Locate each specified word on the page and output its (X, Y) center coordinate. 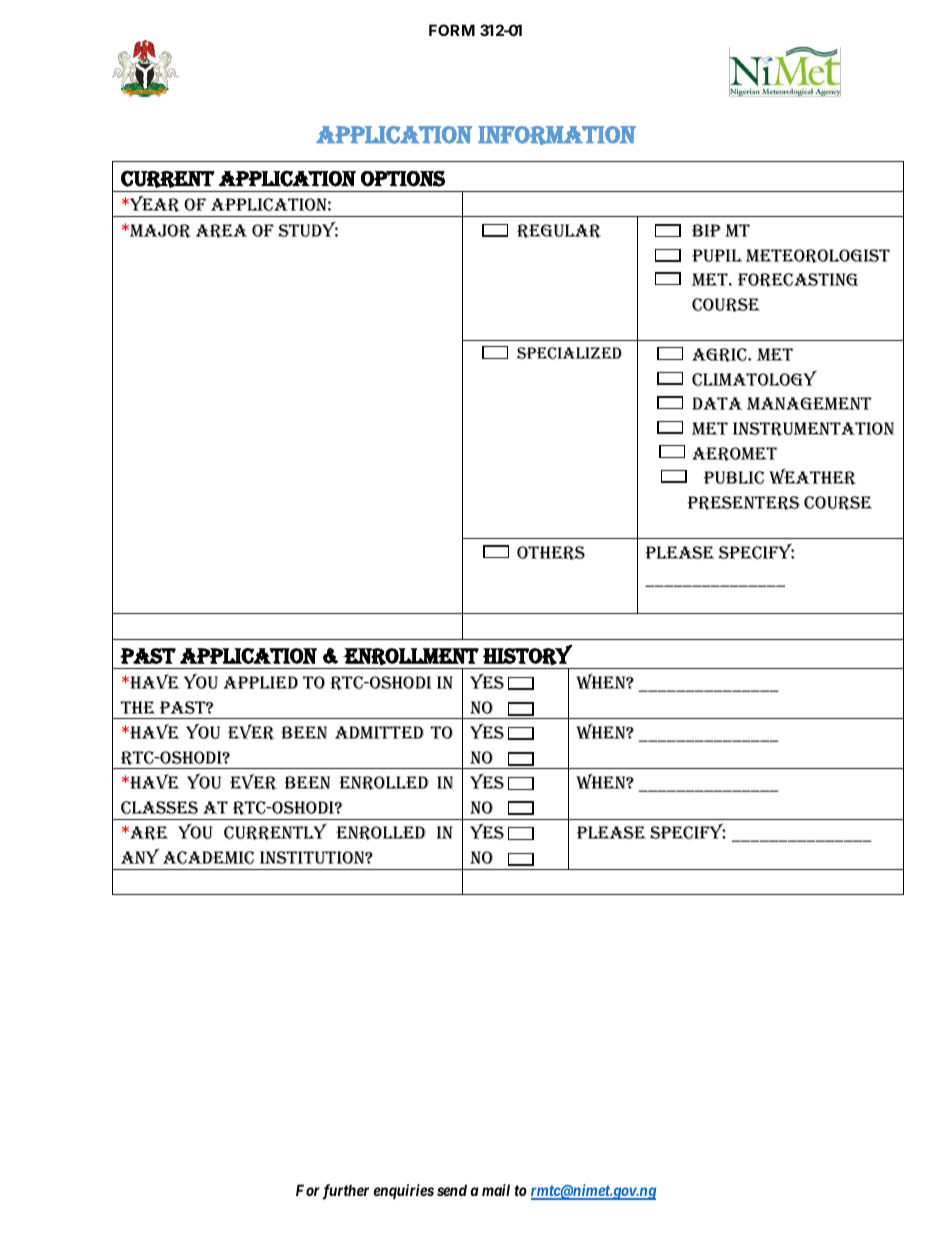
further (345, 1192)
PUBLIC (734, 478)
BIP (706, 230)
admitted (379, 732)
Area (221, 231)
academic (209, 858)
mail (496, 1190)
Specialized (569, 353)
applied (261, 682)
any (140, 856)
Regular (559, 231)
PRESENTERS (743, 503)
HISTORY (527, 654)
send (452, 1190)
